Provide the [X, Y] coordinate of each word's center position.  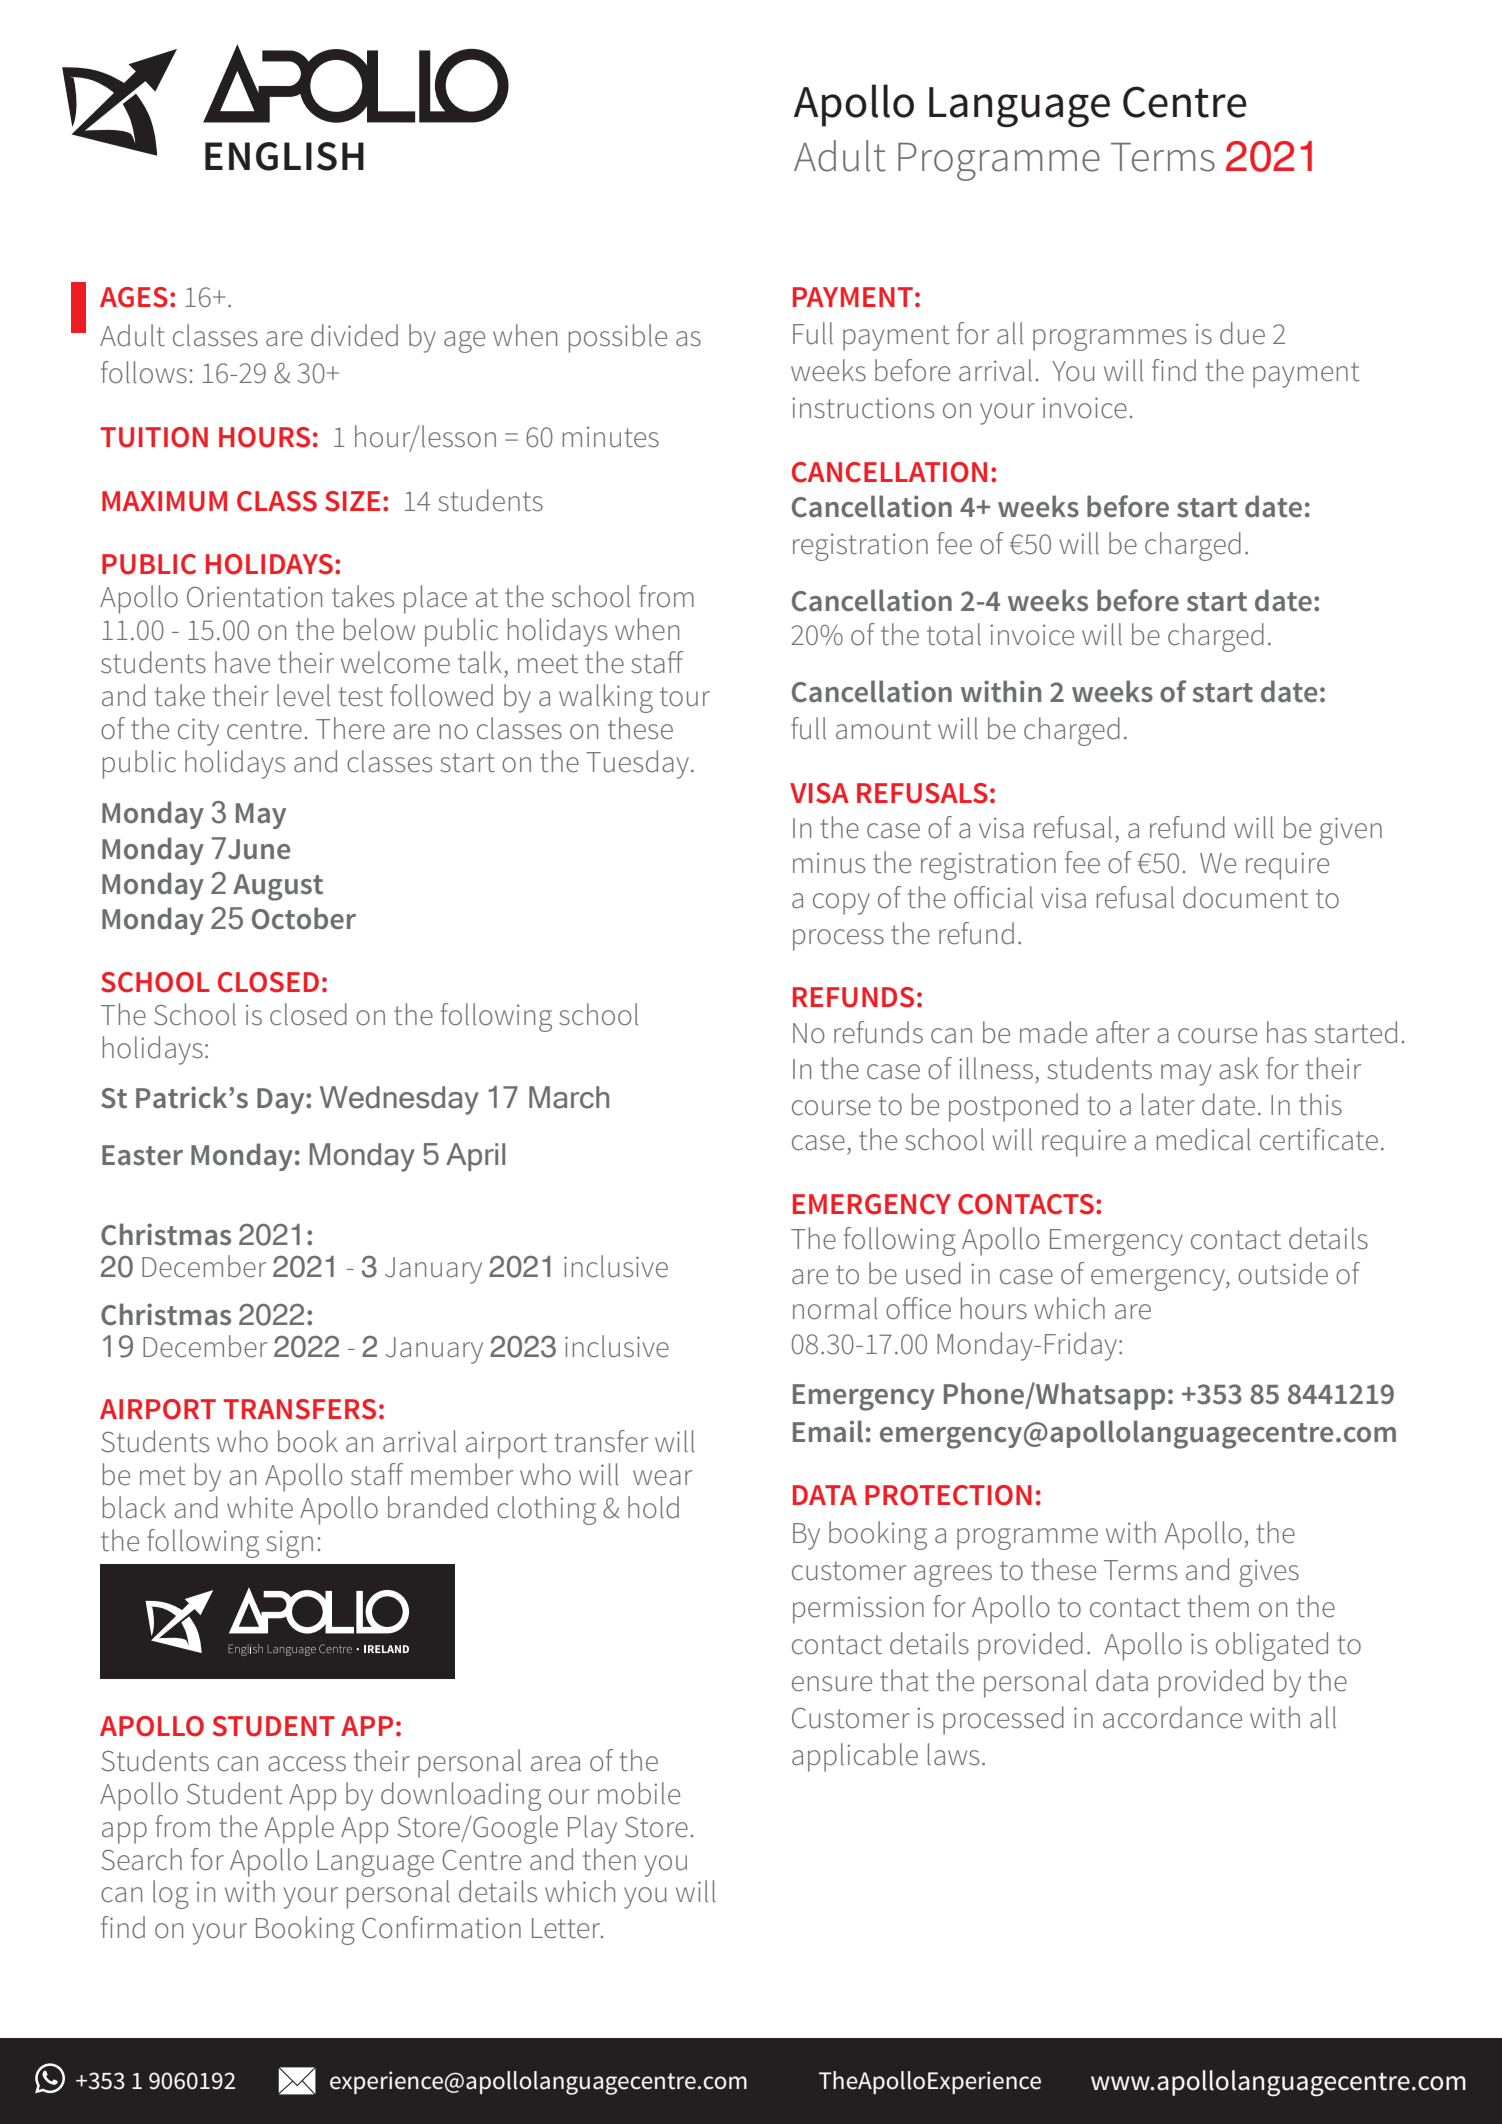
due [1242, 333]
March [569, 1097]
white [260, 1507]
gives [1269, 1573]
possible [618, 338]
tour [685, 697]
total [954, 634]
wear [662, 1478]
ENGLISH [284, 156]
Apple [299, 1829]
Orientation [254, 597]
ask [1239, 1068]
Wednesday [399, 1100]
